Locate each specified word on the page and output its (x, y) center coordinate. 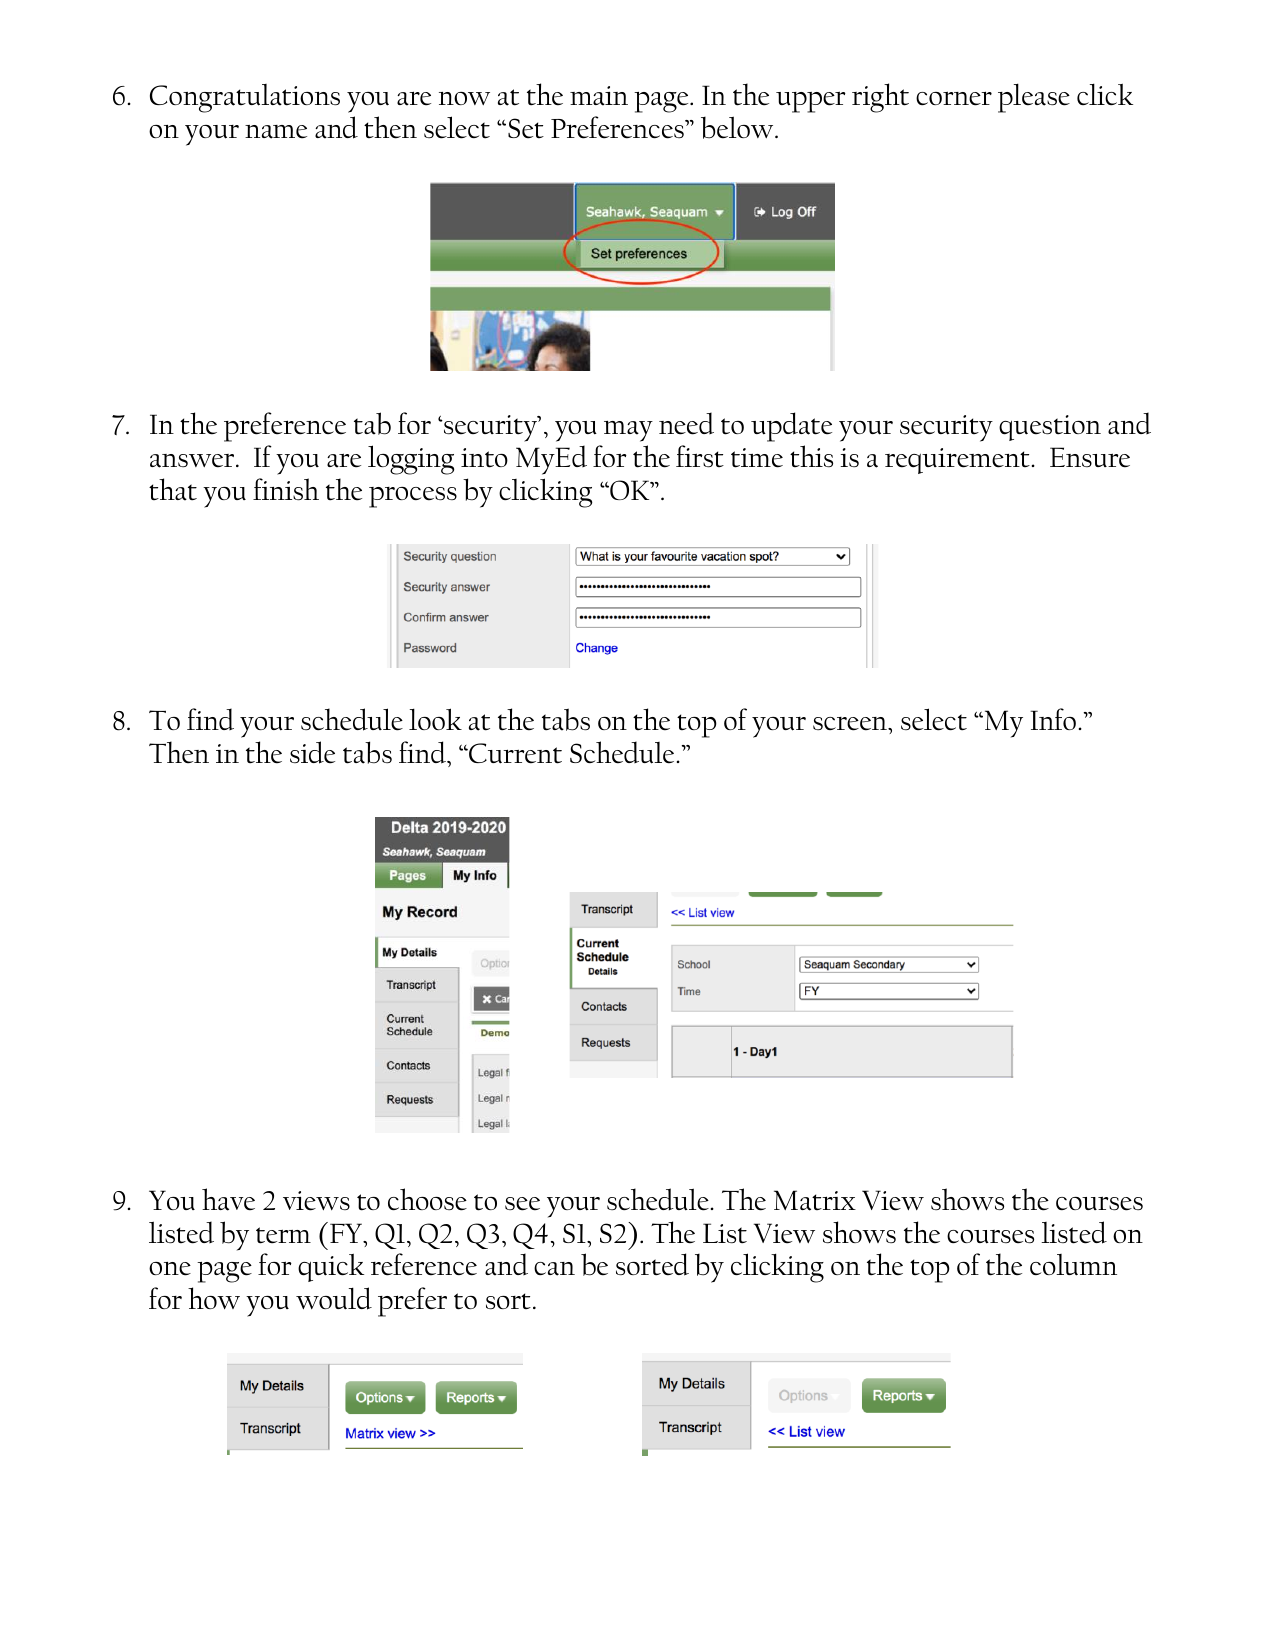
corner (954, 98)
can (554, 1269)
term (283, 1235)
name (276, 132)
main (599, 96)
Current (514, 753)
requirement (957, 461)
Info (1053, 719)
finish (286, 489)
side (312, 752)
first (700, 456)
